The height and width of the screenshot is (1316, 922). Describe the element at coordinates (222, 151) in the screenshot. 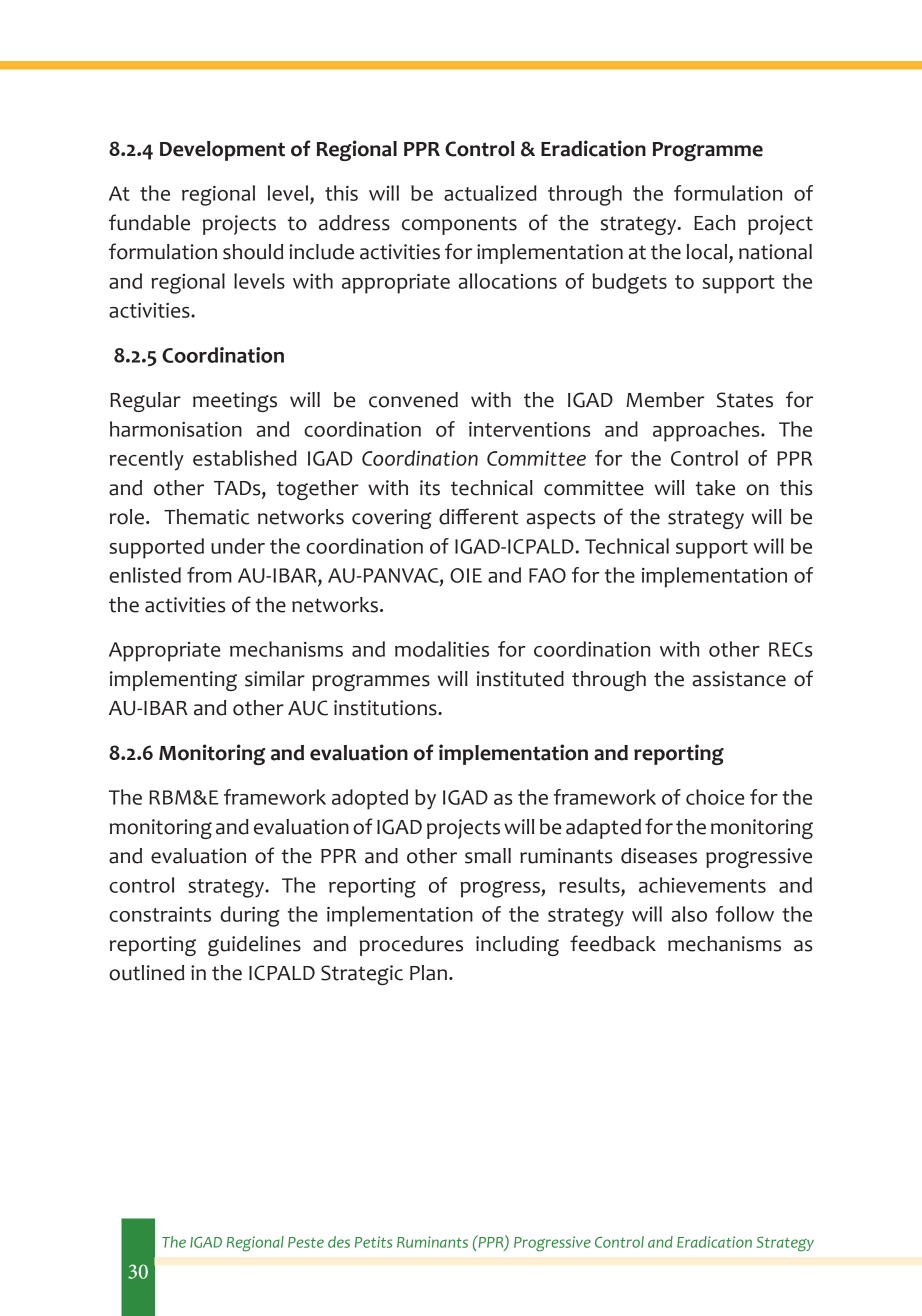

I see `Development` at that location.
